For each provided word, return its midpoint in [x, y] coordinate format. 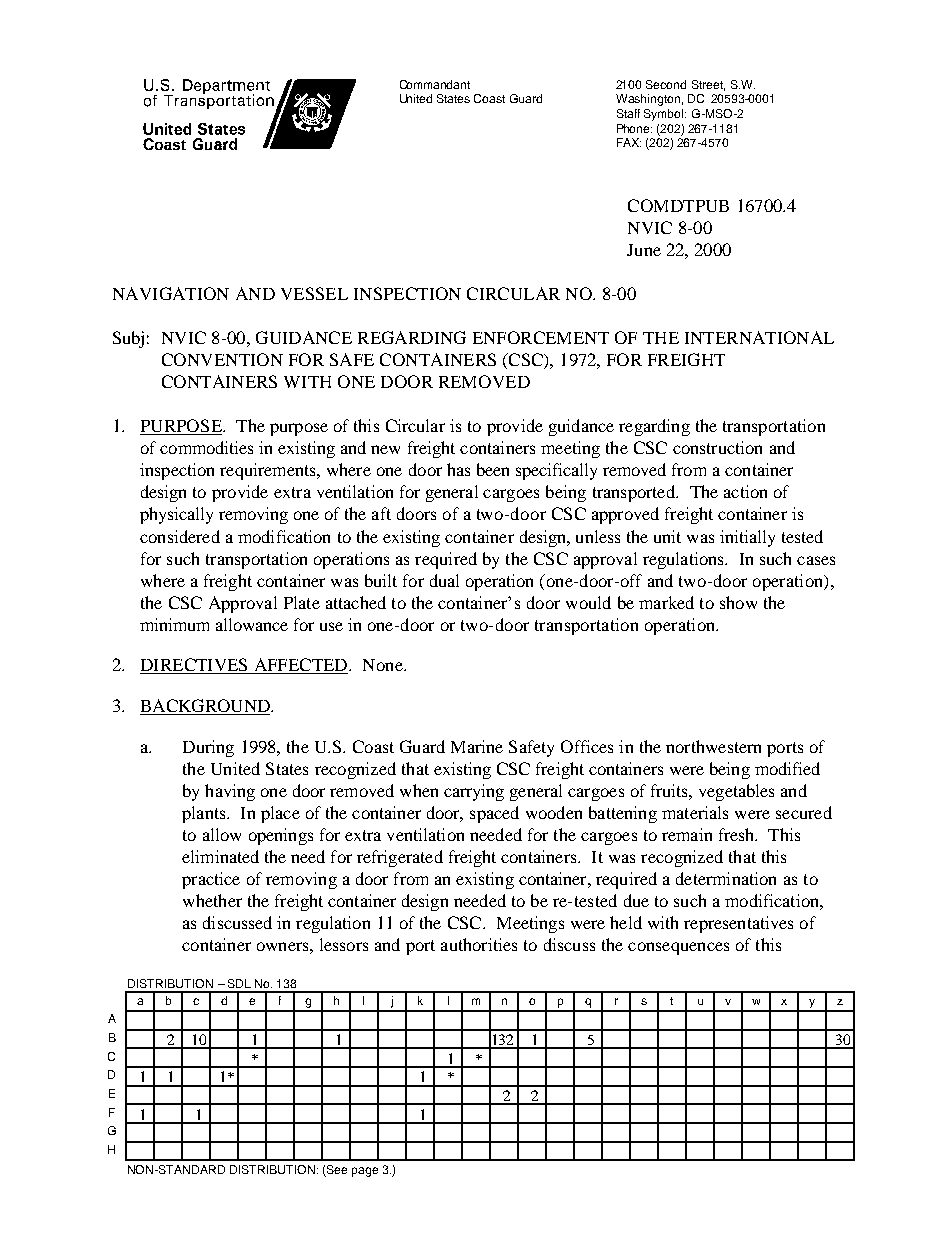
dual [444, 580]
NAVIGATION [171, 293]
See [336, 1171]
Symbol [665, 115]
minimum [174, 624]
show [738, 602]
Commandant [435, 84]
